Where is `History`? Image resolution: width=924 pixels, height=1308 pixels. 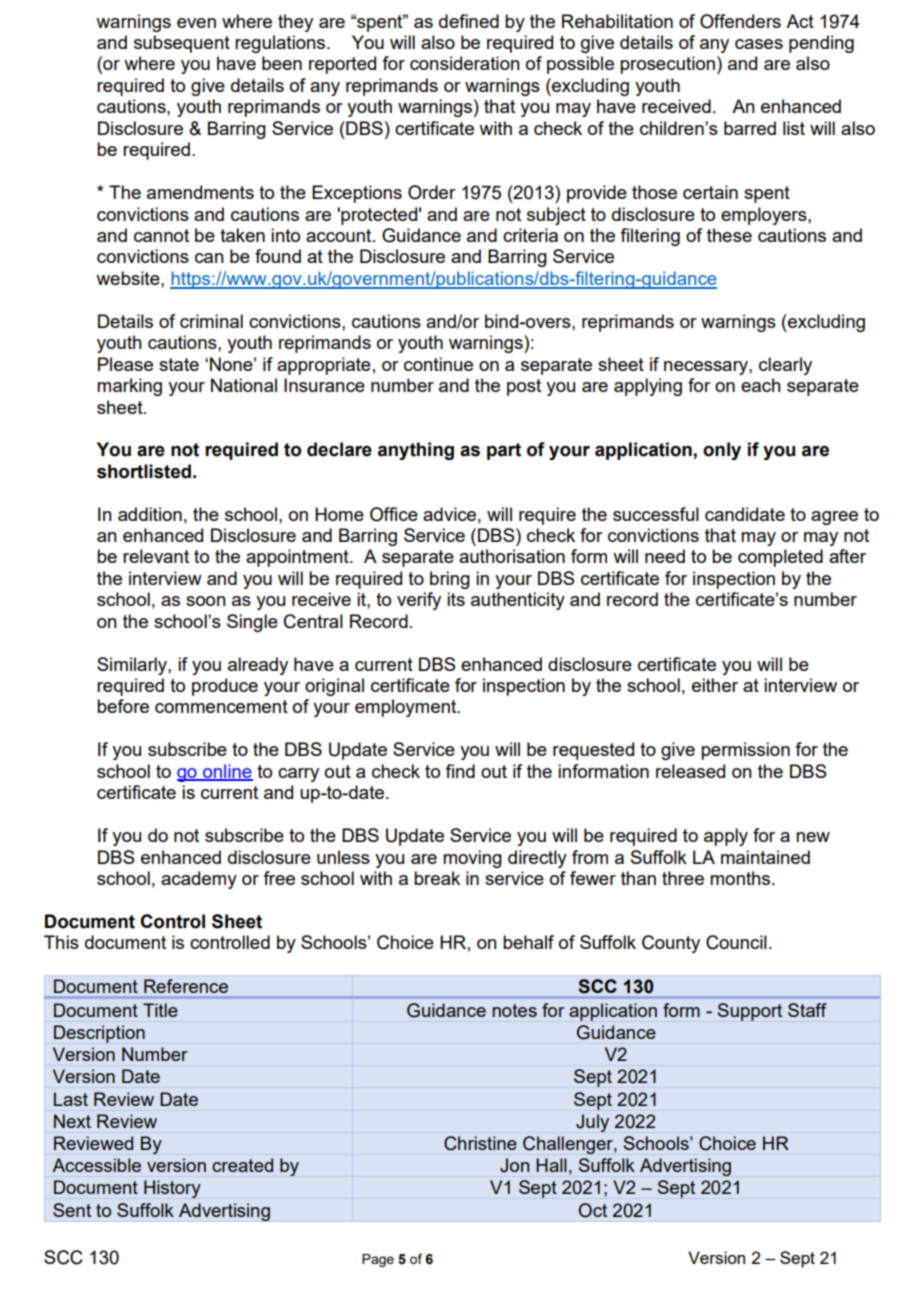
History is located at coordinates (172, 1189).
